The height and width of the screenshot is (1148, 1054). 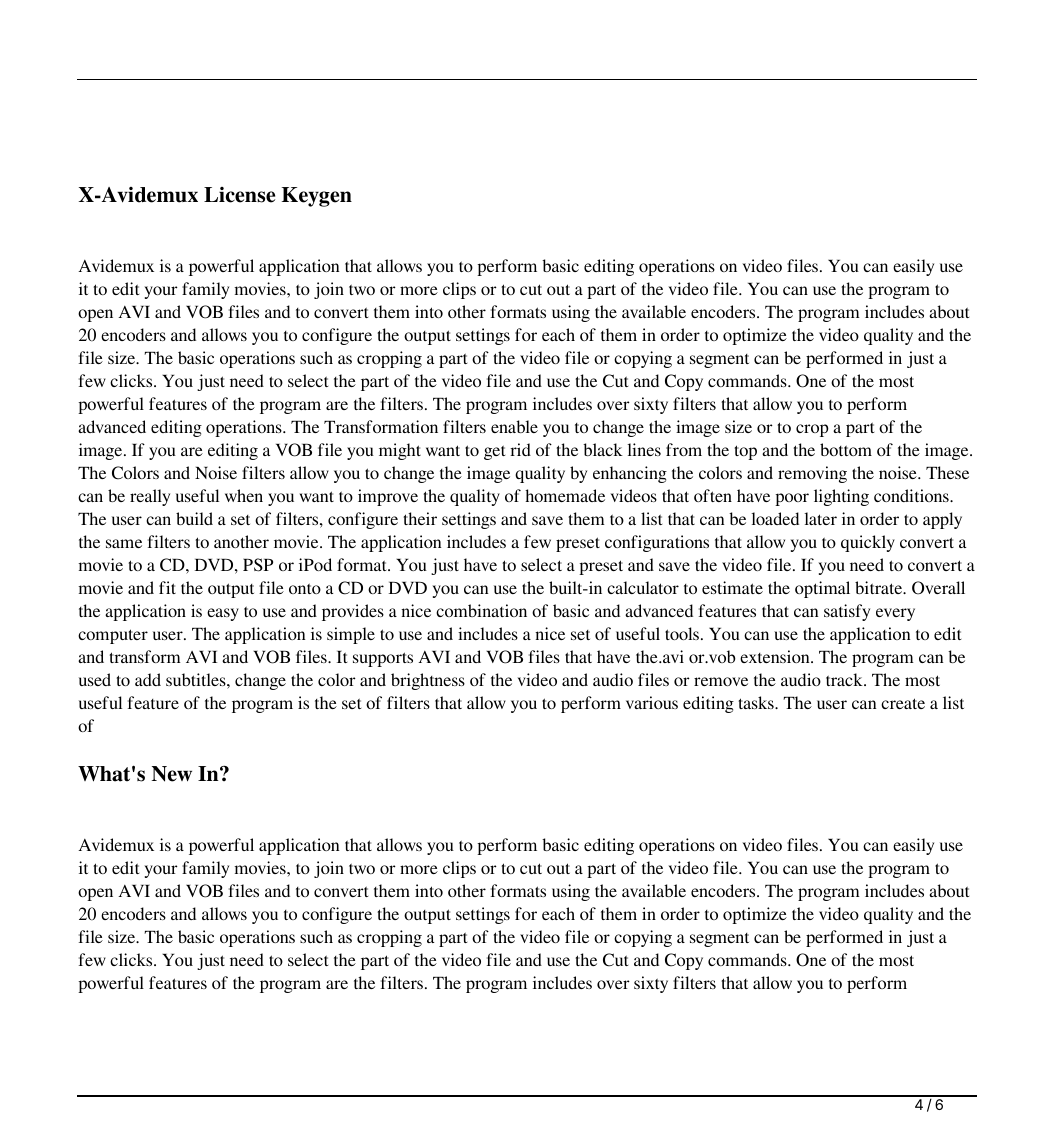 I want to click on top, so click(x=745, y=452).
